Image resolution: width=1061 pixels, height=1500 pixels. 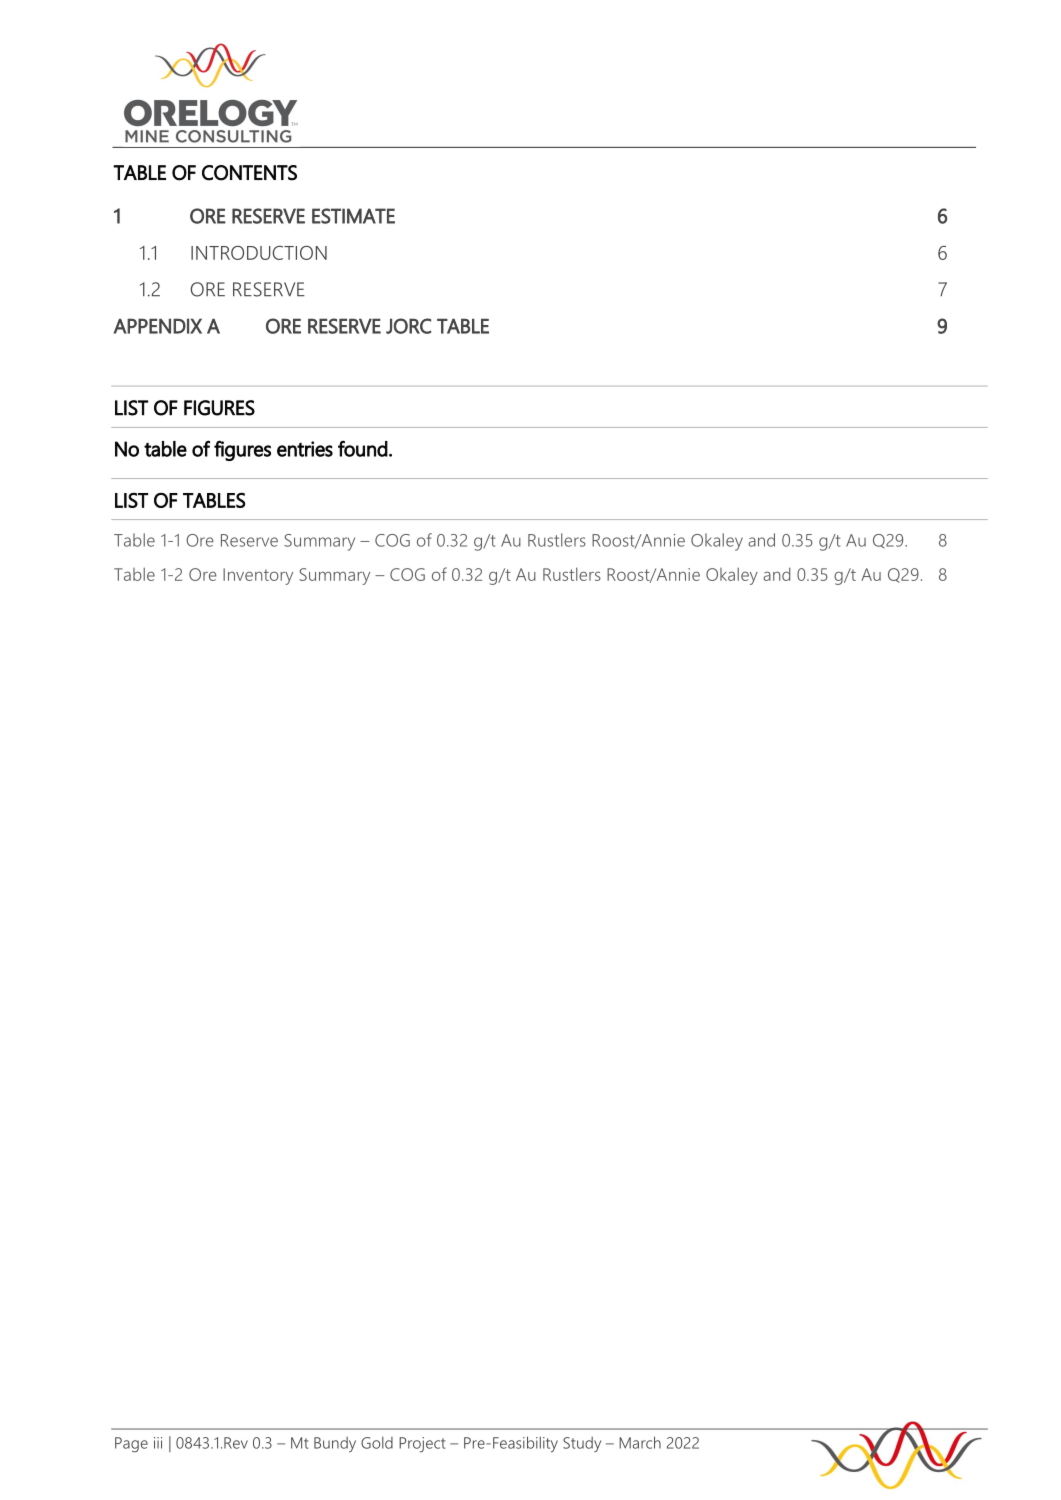 What do you see at coordinates (377, 1443) in the screenshot?
I see `Gold` at bounding box center [377, 1443].
